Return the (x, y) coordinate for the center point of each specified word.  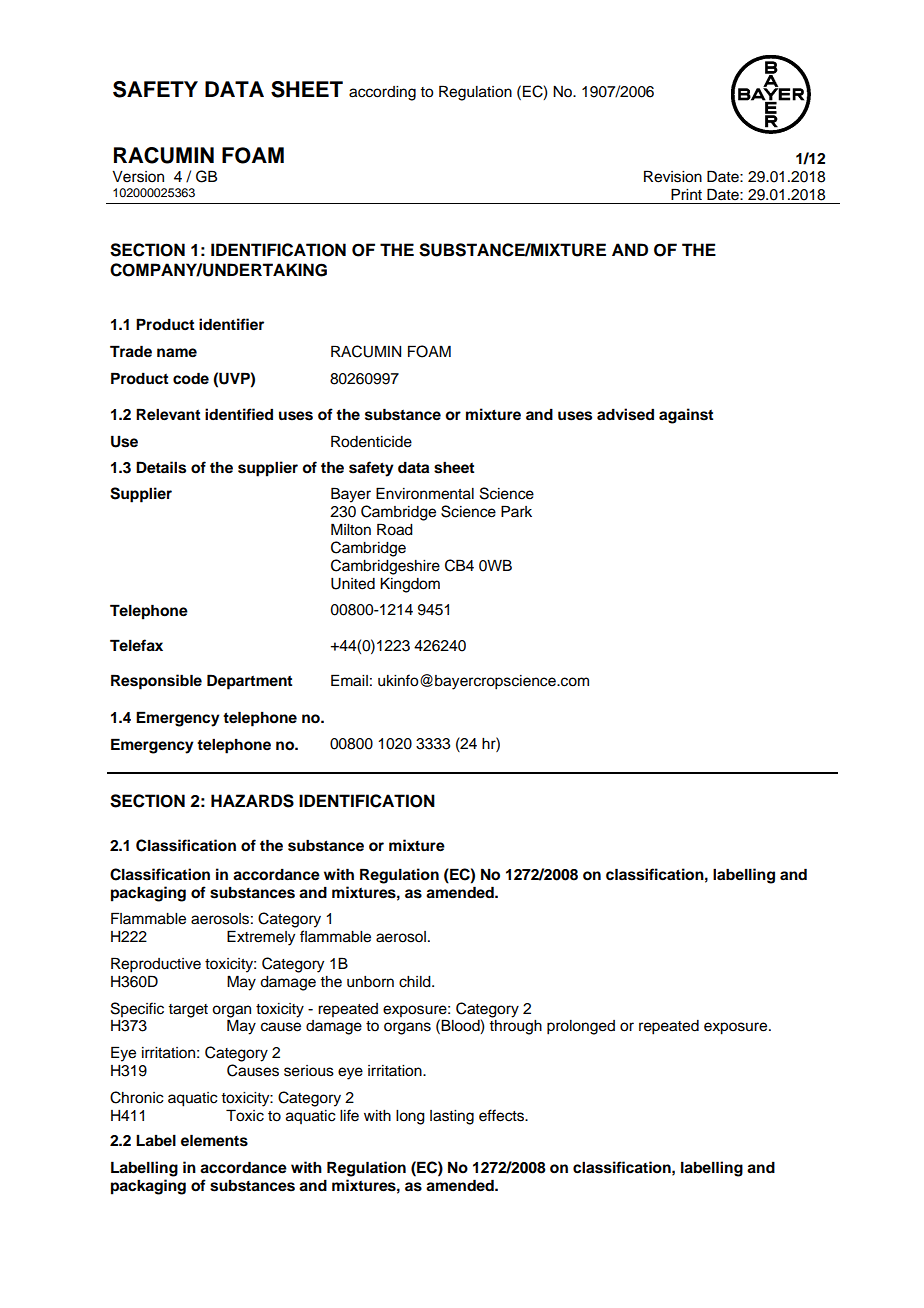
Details (161, 467)
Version (138, 177)
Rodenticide (371, 441)
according (382, 93)
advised (625, 414)
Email (349, 680)
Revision (673, 176)
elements (214, 1140)
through (515, 1027)
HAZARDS (252, 801)
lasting (452, 1117)
